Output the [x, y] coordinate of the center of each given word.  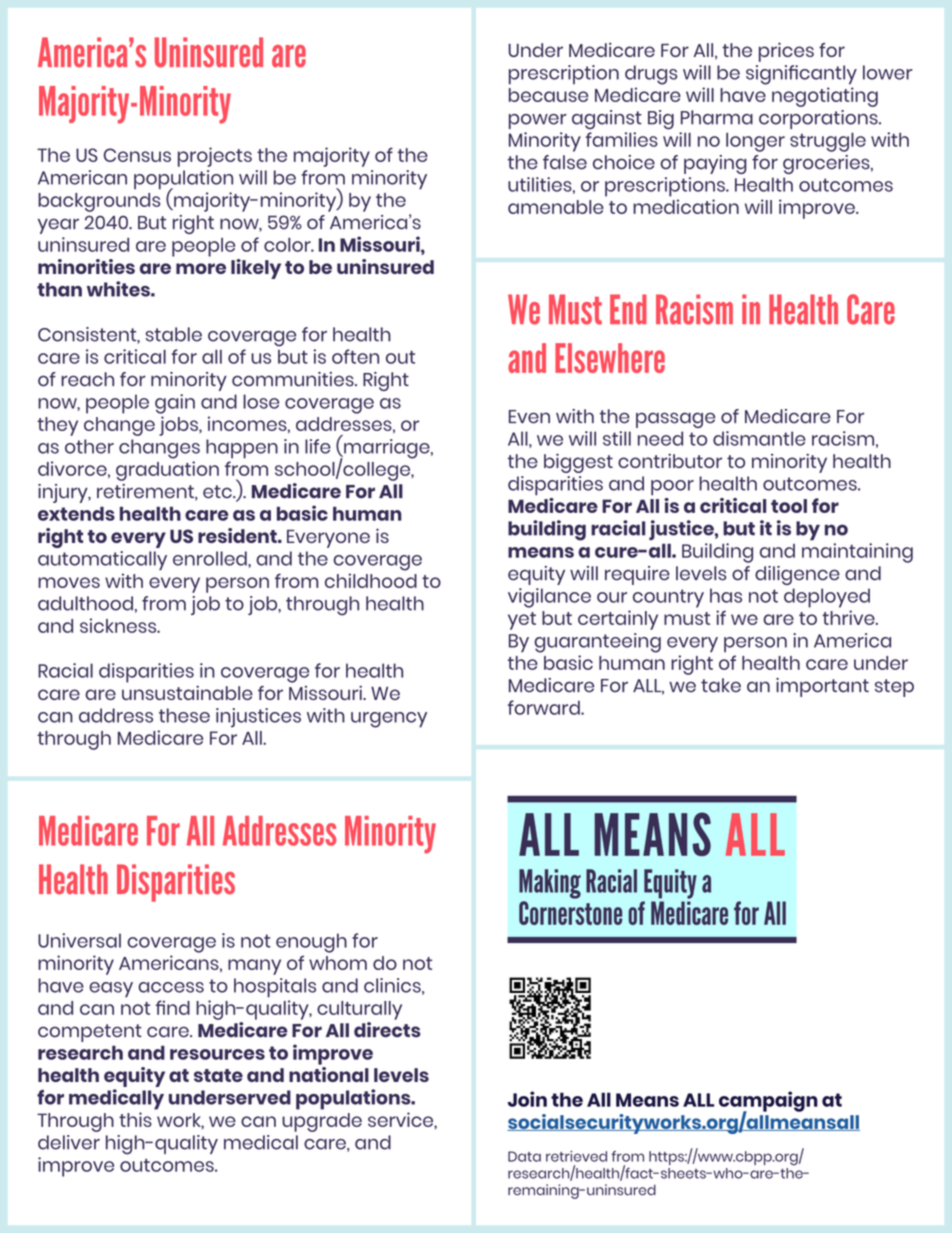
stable [174, 334]
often [355, 356]
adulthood [85, 603]
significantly [801, 75]
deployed [827, 598]
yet [522, 621]
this [135, 1119]
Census [137, 155]
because [548, 95]
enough [311, 943]
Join [527, 1099]
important [822, 687]
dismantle [759, 438]
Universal [79, 940]
